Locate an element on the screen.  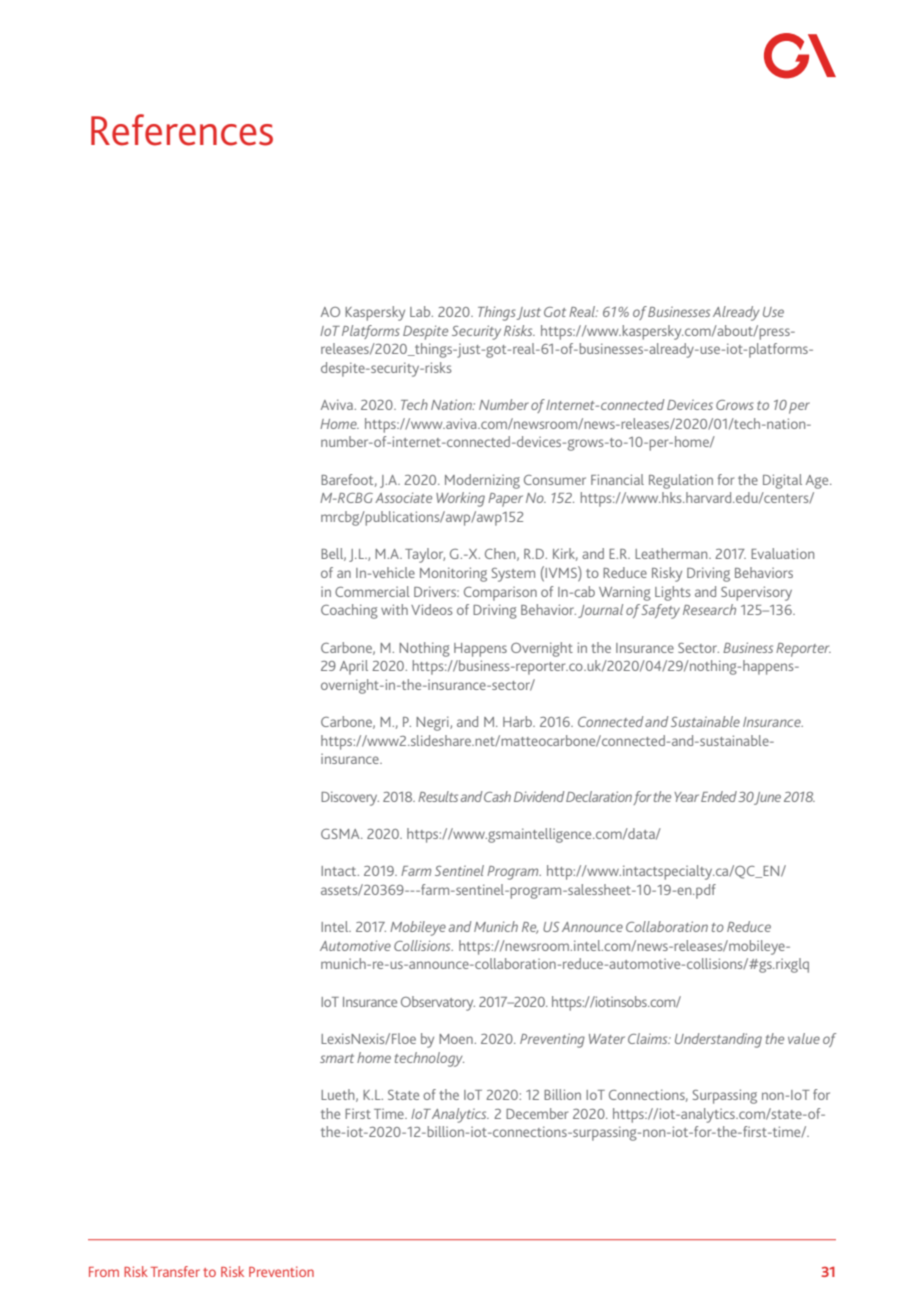
Ended is located at coordinates (719, 796).
